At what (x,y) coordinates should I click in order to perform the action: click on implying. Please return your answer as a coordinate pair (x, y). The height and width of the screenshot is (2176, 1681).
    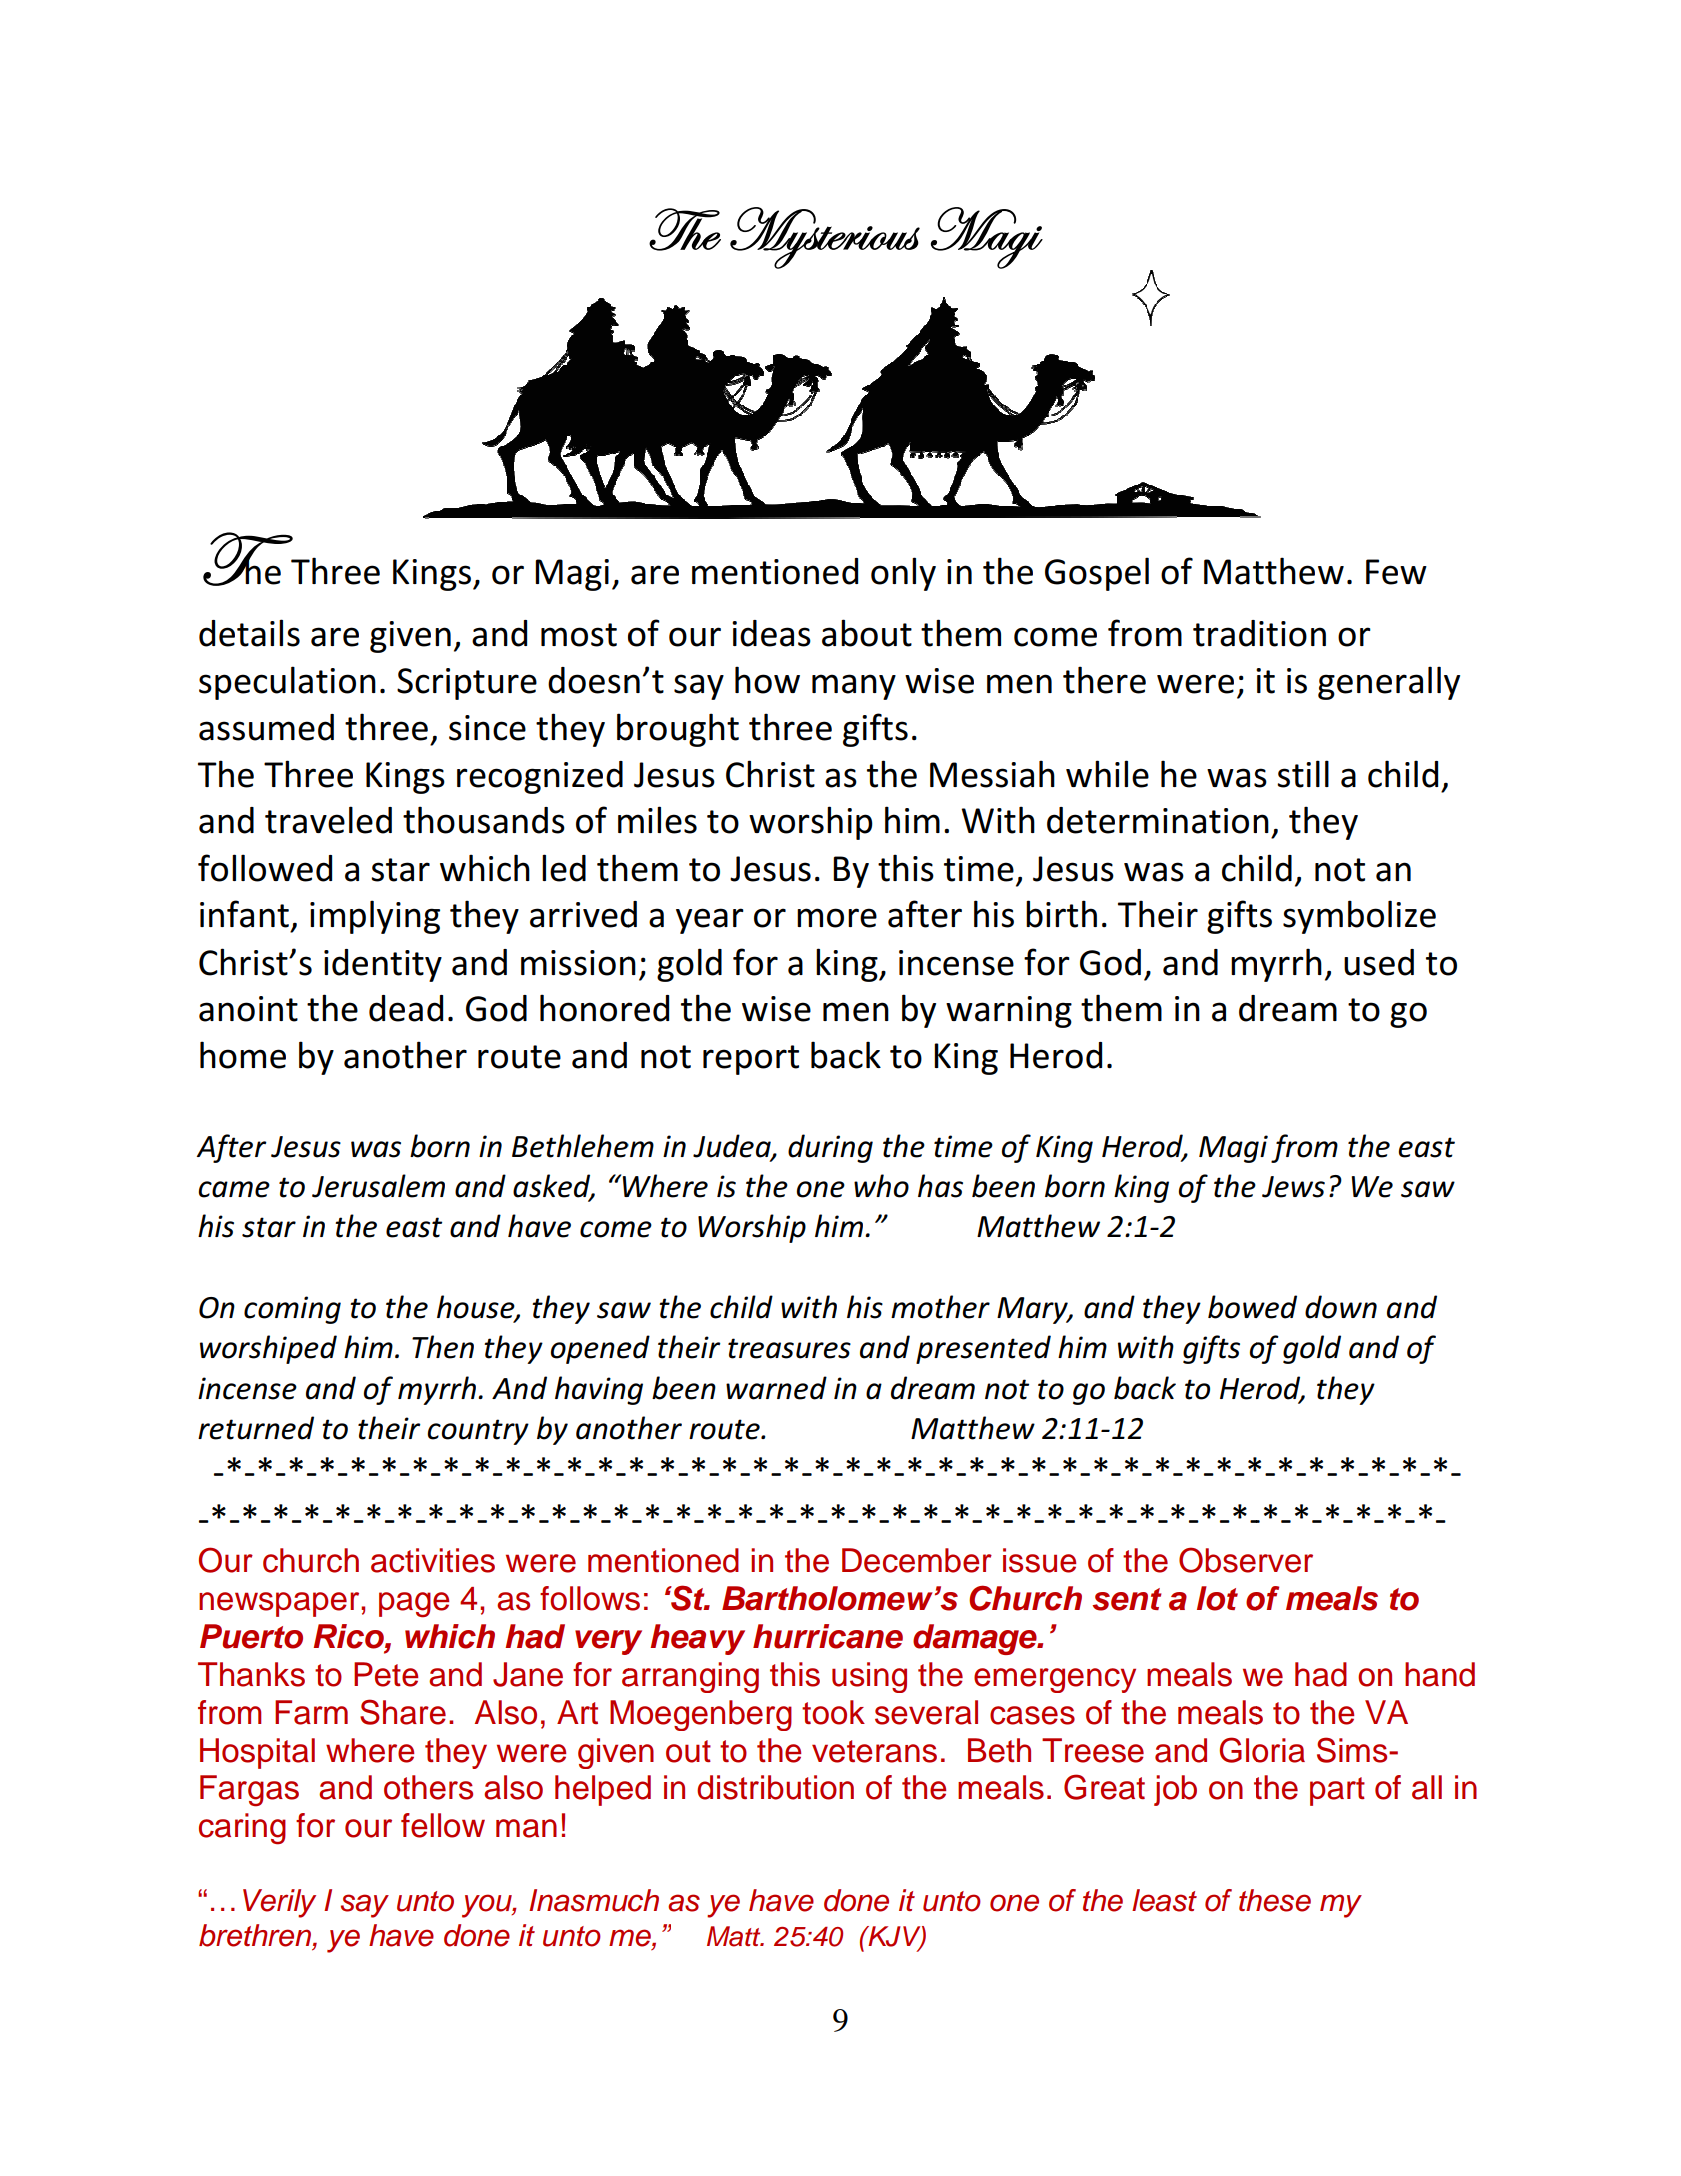
    Looking at the image, I should click on (375, 917).
